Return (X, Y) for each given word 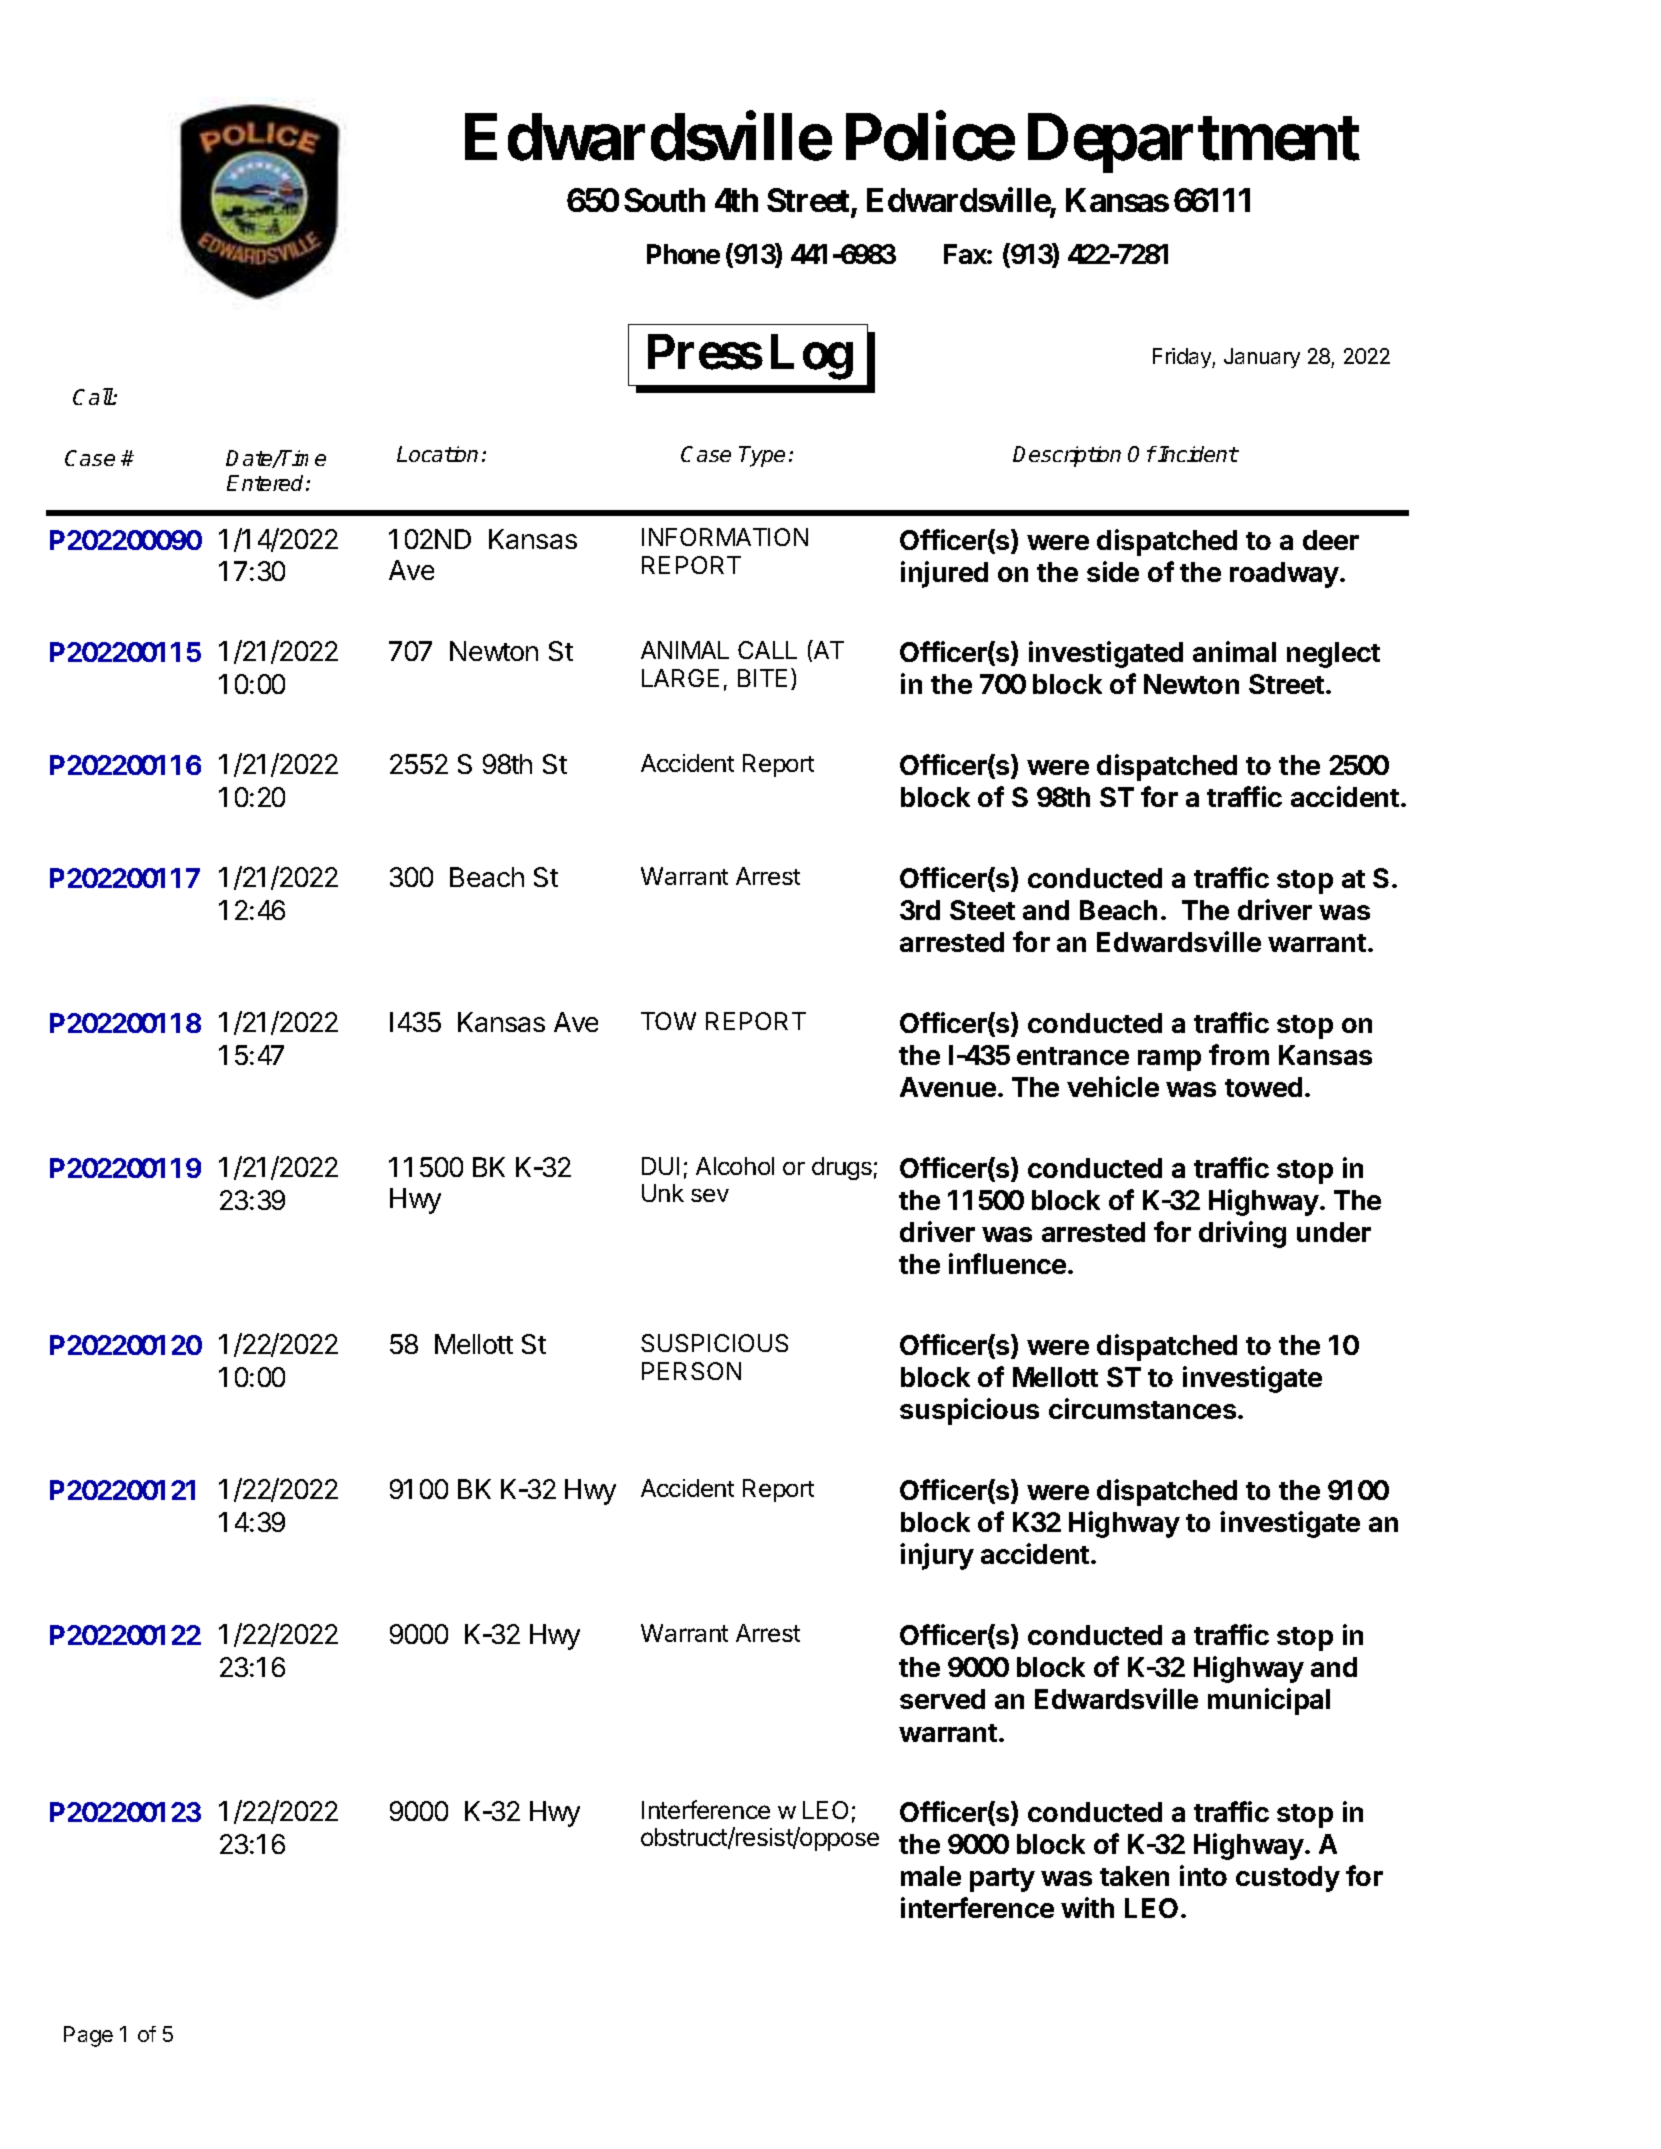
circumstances (1144, 1408)
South (664, 200)
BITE (762, 678)
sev (710, 1195)
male (931, 1876)
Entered (267, 483)
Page (88, 2036)
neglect (1333, 655)
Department (1194, 144)
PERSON (691, 1371)
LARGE (680, 678)
